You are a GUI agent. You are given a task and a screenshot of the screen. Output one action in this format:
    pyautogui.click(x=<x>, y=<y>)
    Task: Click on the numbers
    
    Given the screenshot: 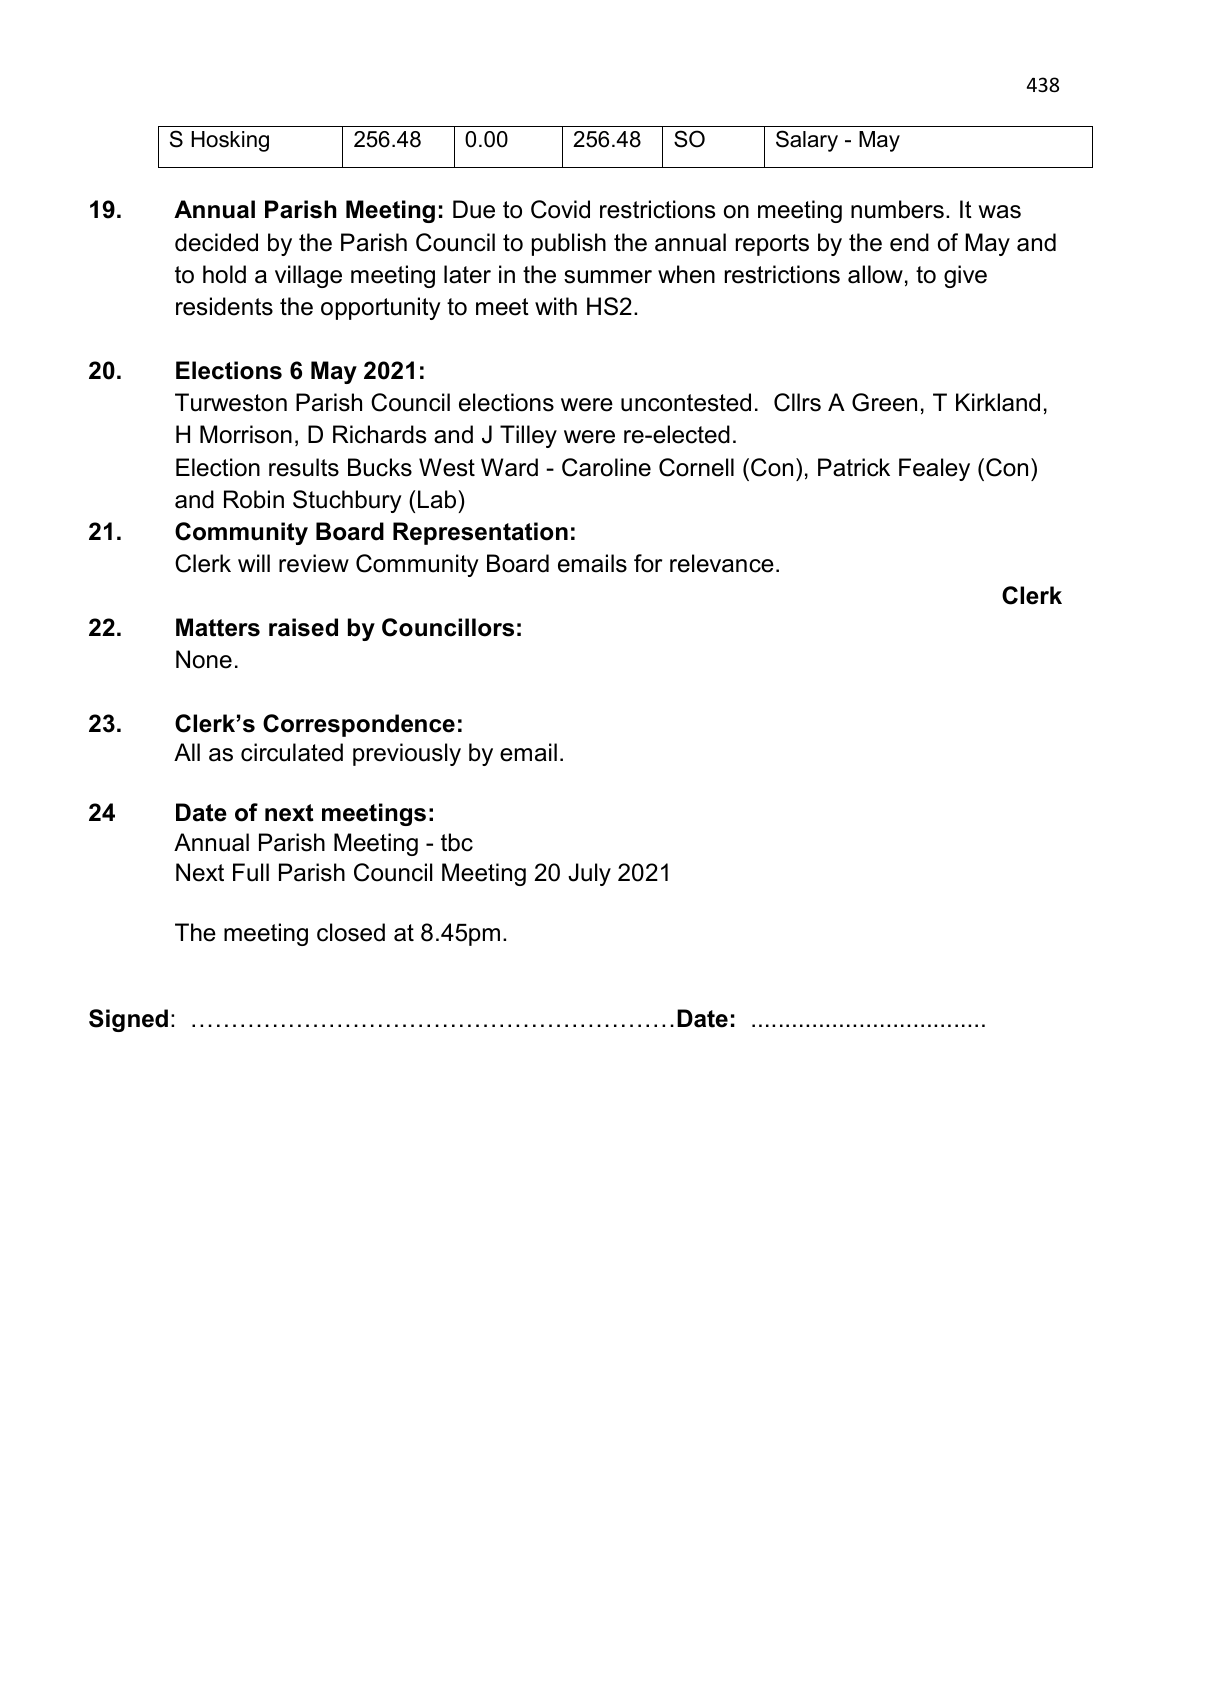 What is the action you would take?
    pyautogui.click(x=897, y=209)
